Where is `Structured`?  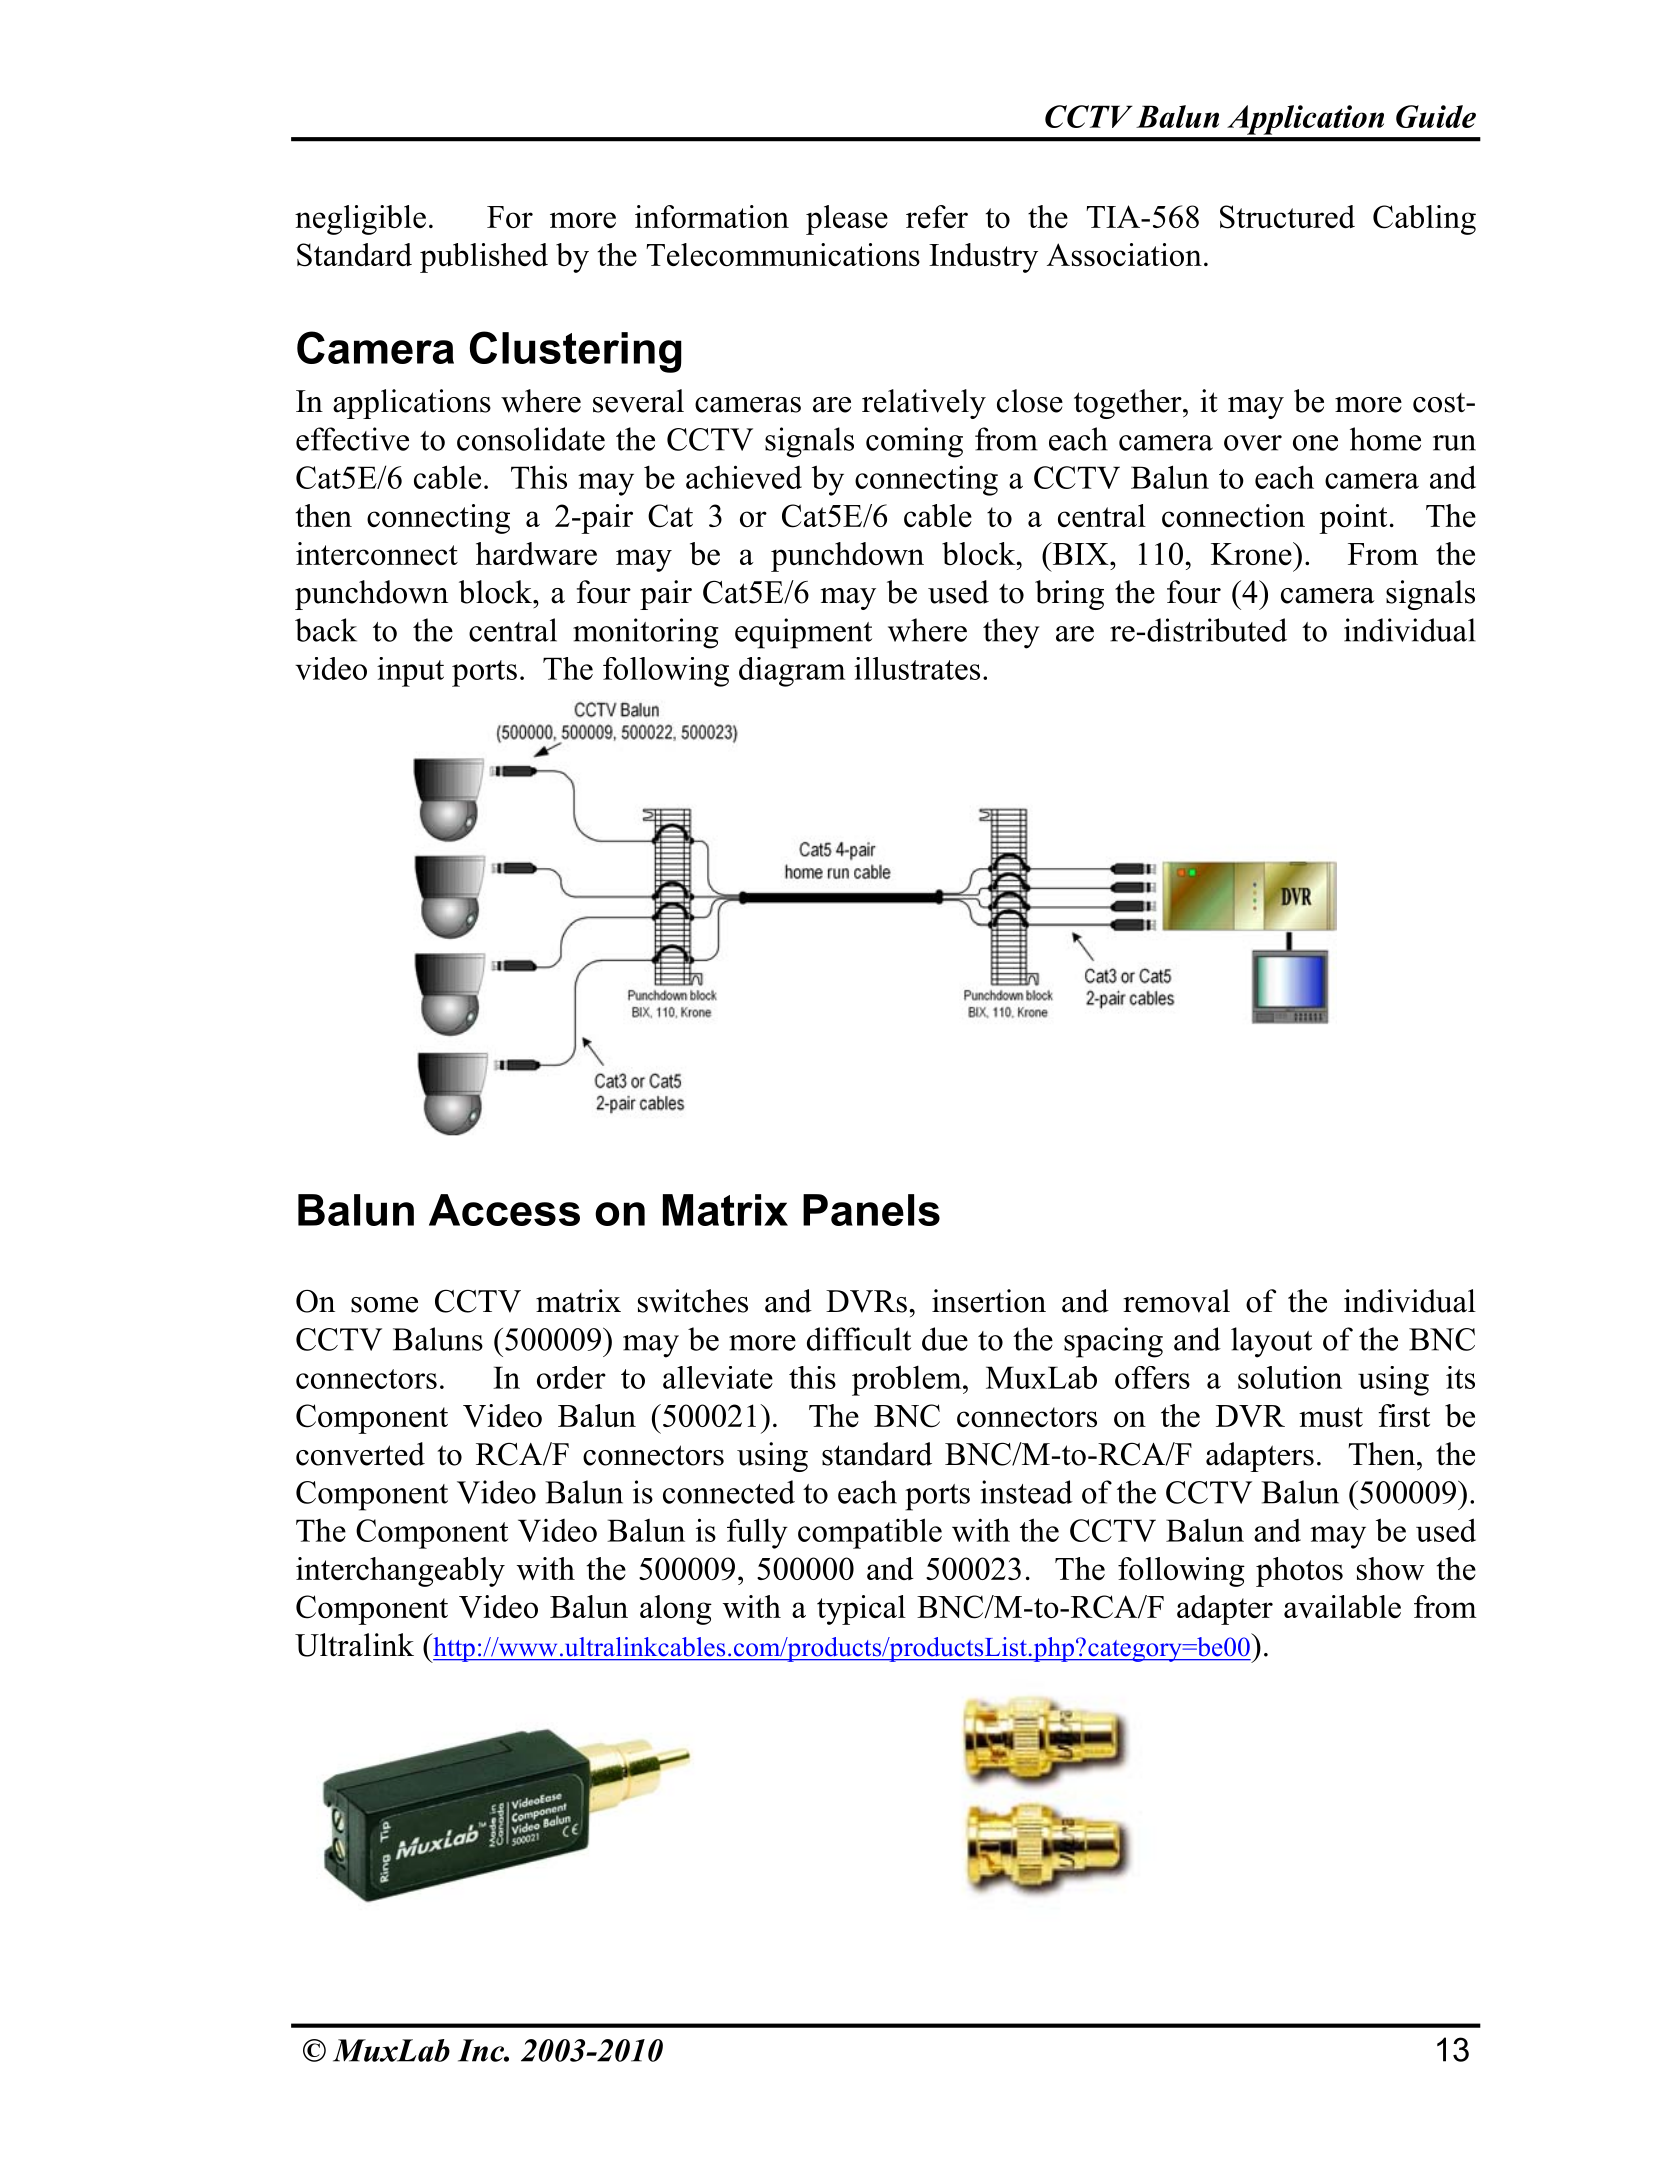
Structured is located at coordinates (1287, 217).
